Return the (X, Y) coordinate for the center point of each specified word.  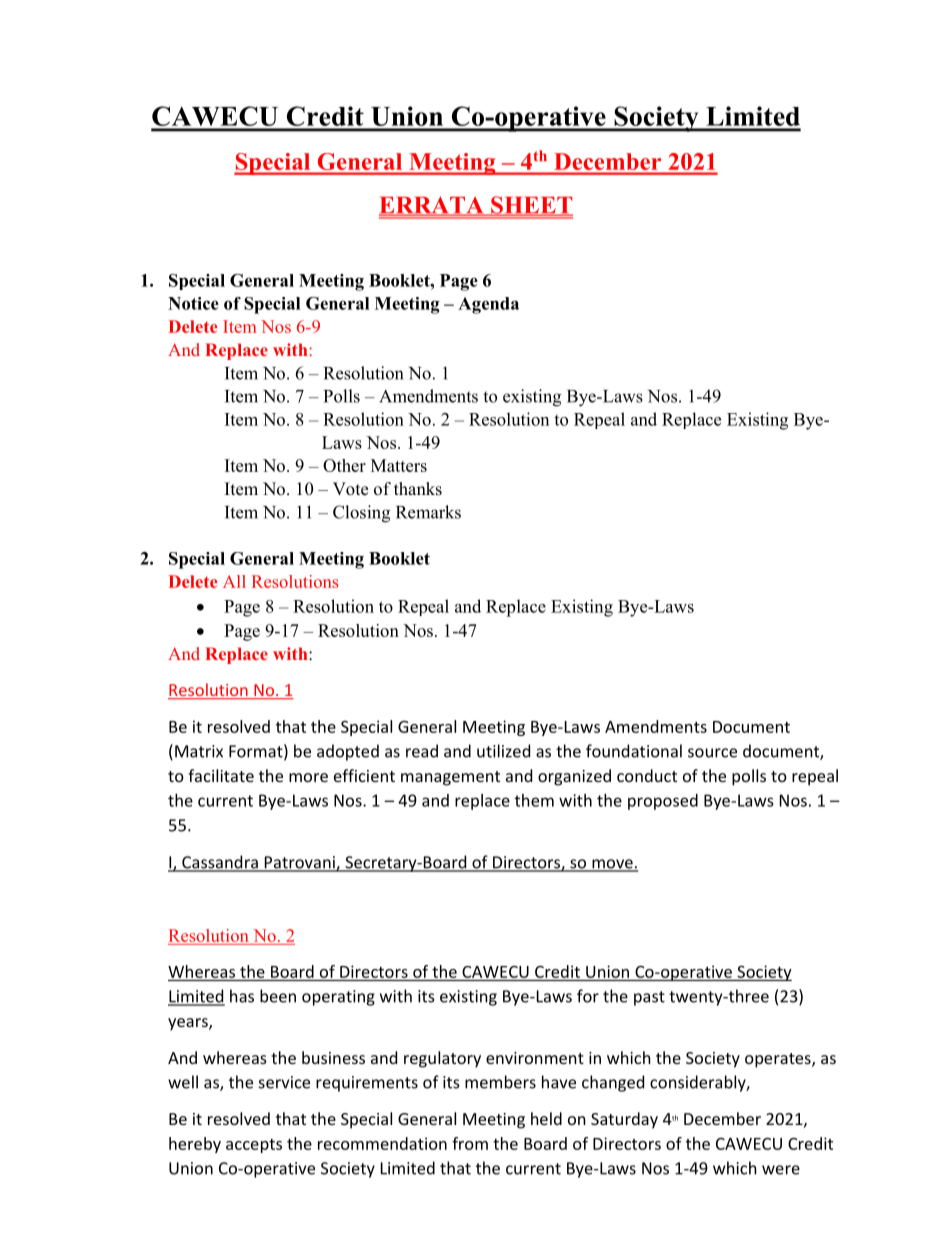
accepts (254, 1146)
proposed (663, 802)
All (234, 581)
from (470, 1143)
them (534, 800)
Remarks (428, 512)
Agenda (488, 305)
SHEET (531, 206)
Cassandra (220, 863)
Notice (193, 303)
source (712, 753)
